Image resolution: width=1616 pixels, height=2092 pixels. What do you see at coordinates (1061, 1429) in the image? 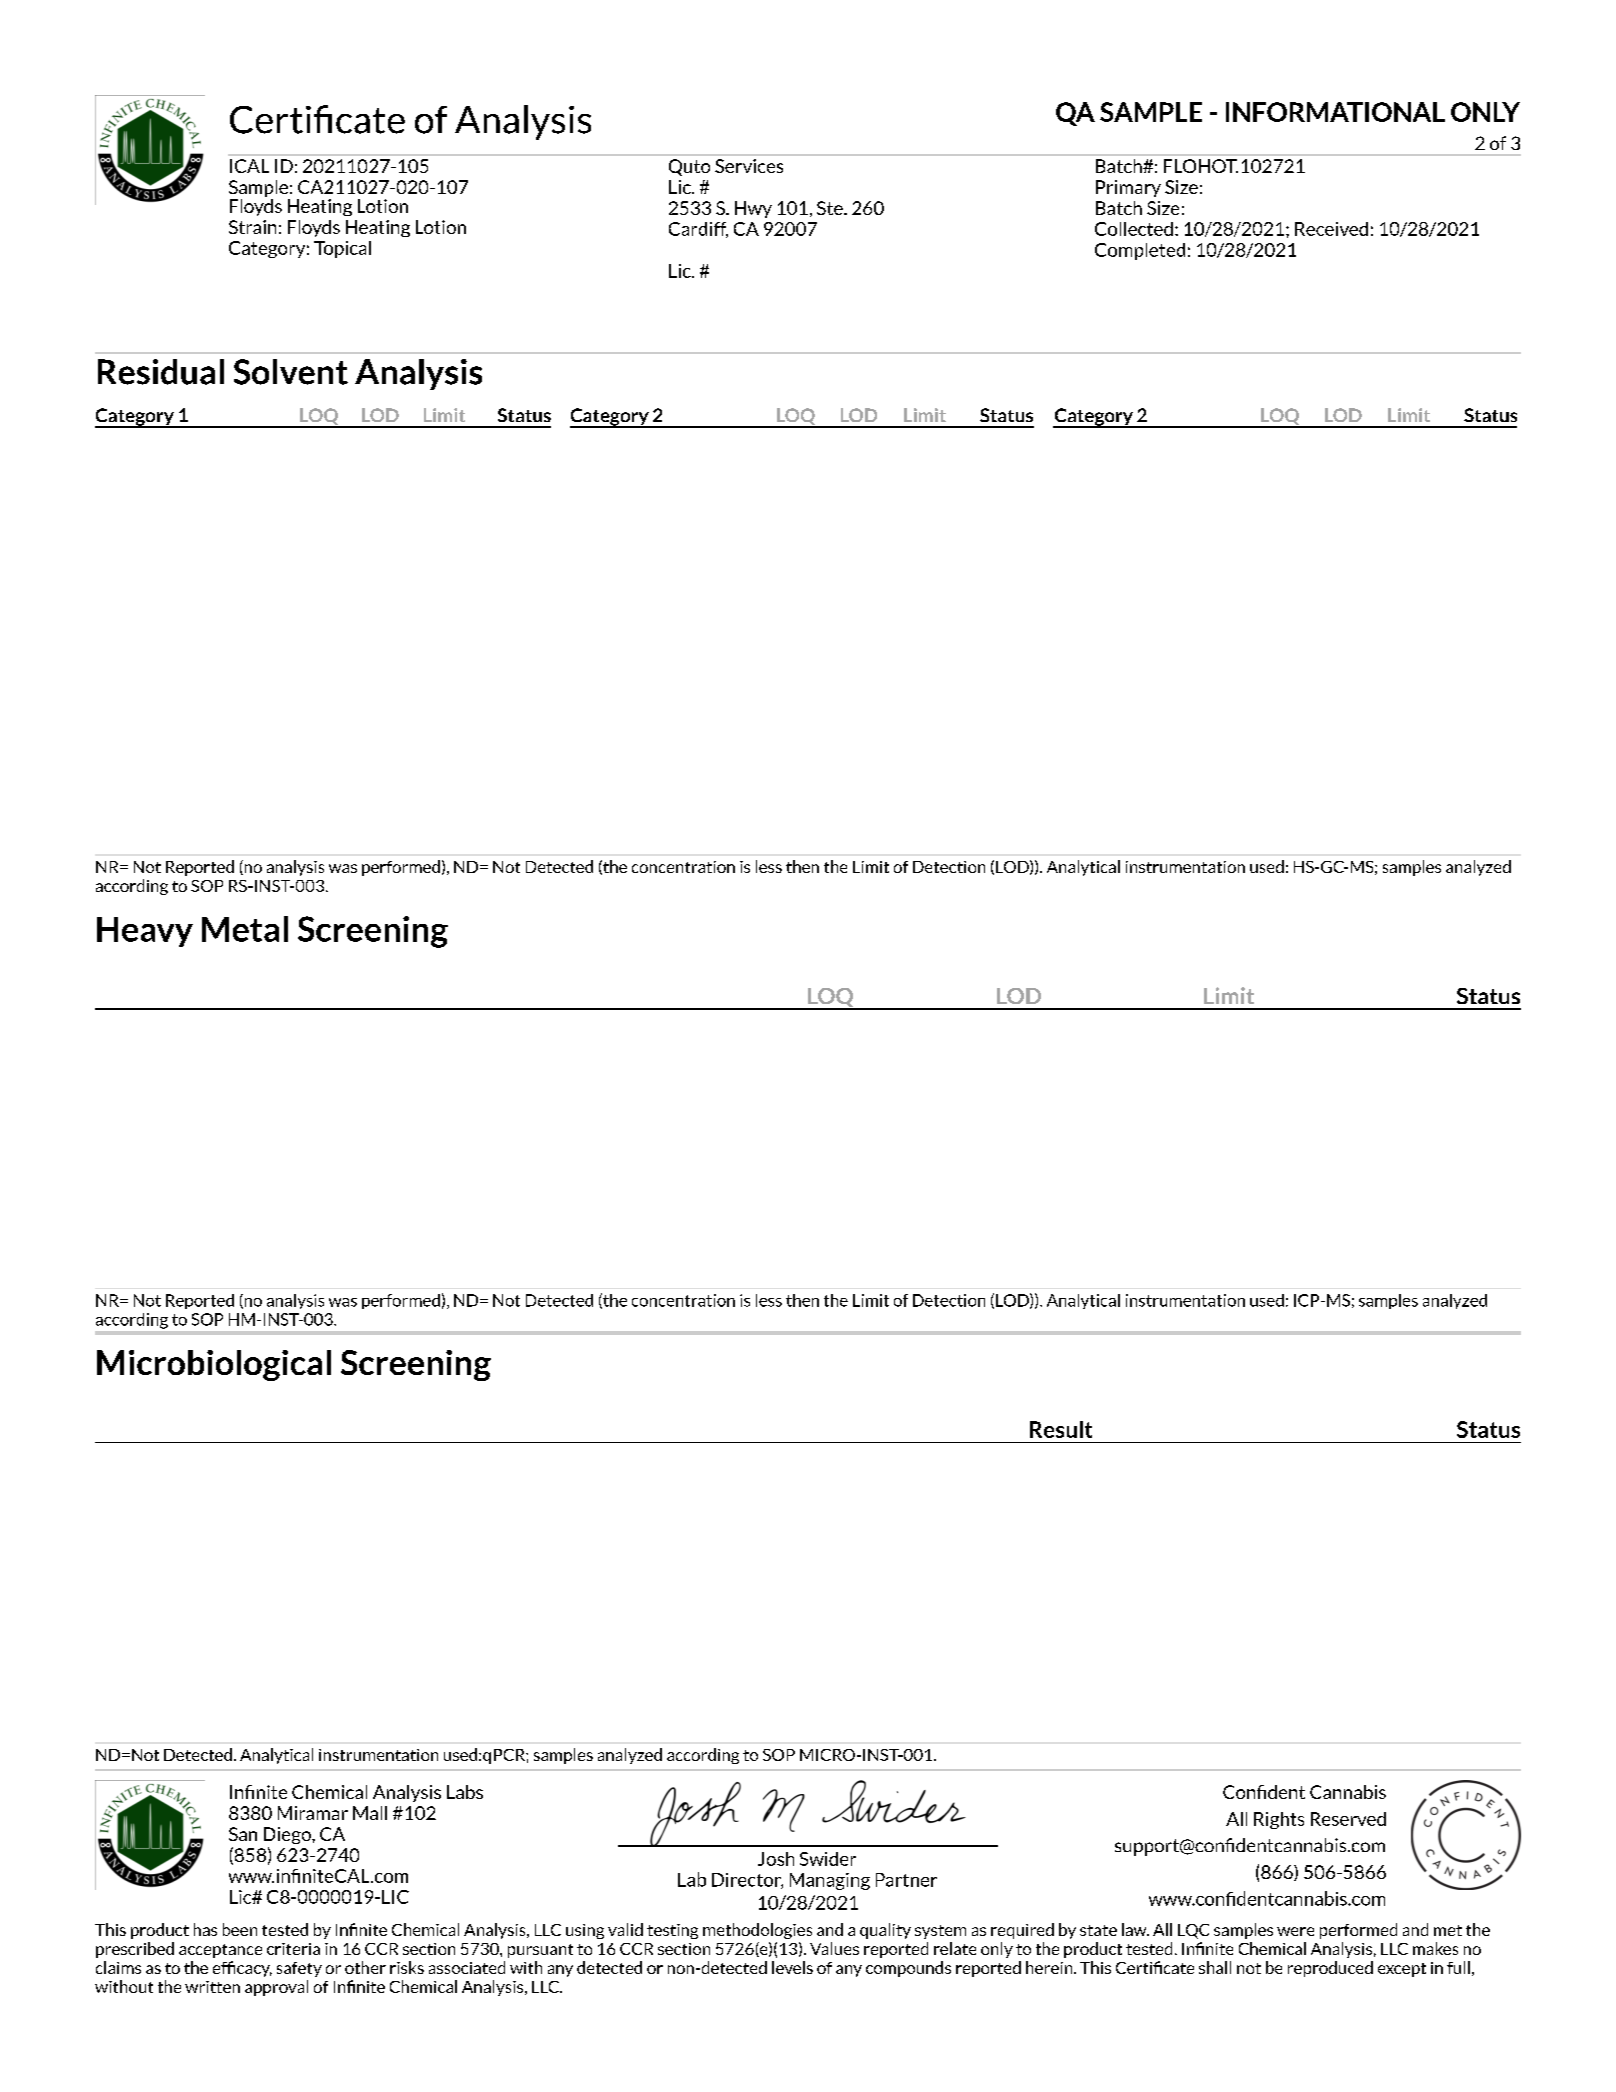
I see `Result` at bounding box center [1061, 1429].
